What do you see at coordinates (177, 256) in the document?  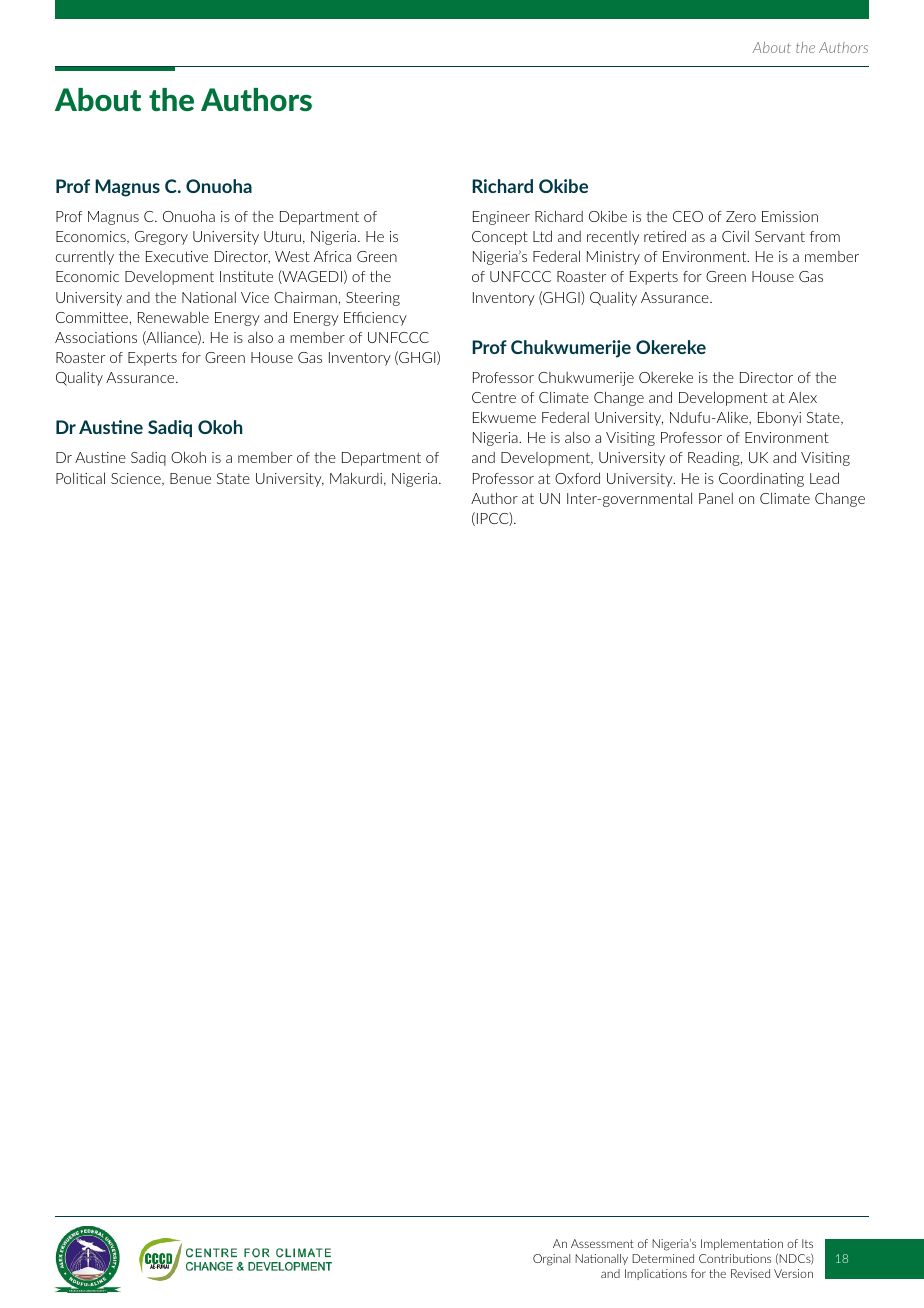 I see `Executive` at bounding box center [177, 256].
